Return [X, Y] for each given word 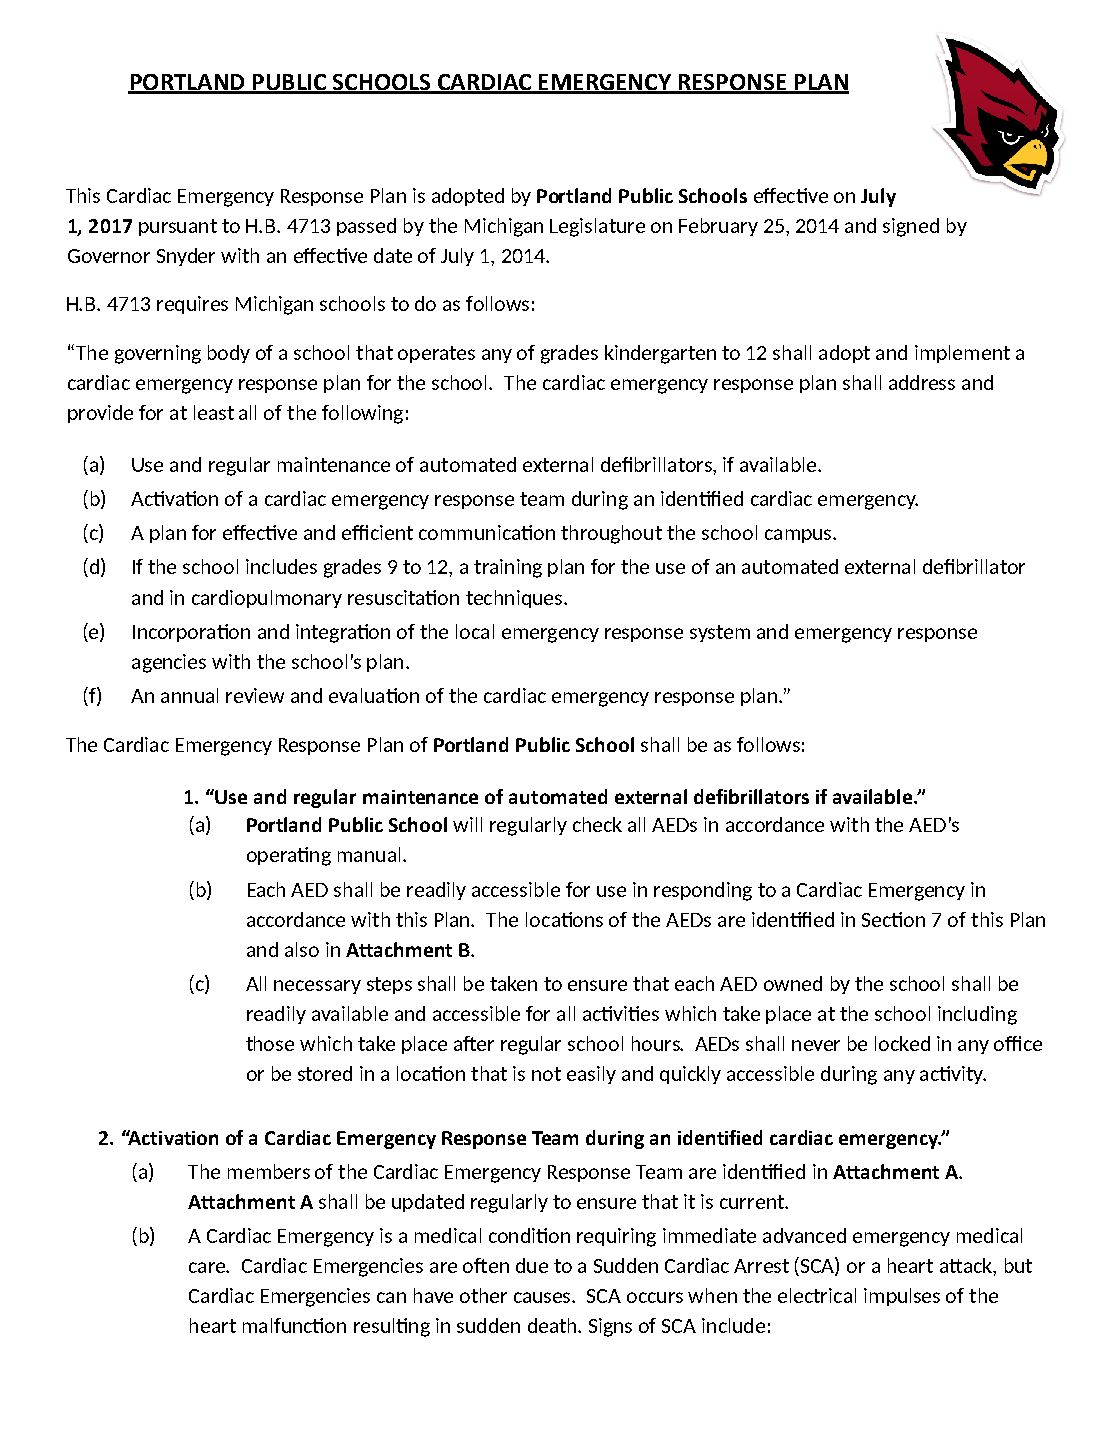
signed [911, 227]
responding [703, 891]
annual [189, 695]
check [597, 824]
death [553, 1325]
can [391, 1297]
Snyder [186, 257]
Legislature [597, 227]
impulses [902, 1297]
